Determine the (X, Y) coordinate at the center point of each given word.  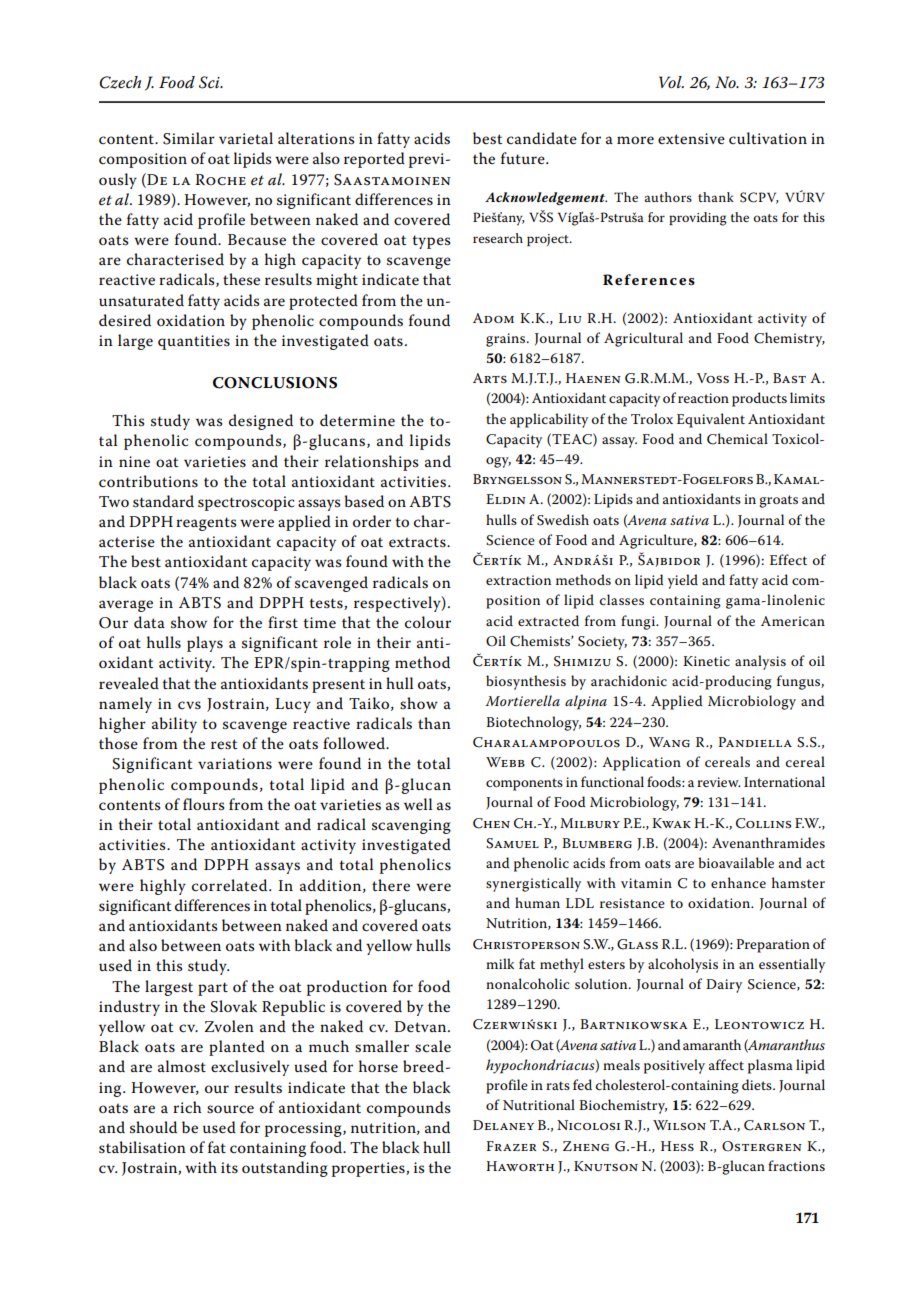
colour (428, 622)
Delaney (503, 1125)
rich (187, 1107)
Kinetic (706, 661)
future (524, 158)
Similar (189, 138)
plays (205, 644)
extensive (691, 139)
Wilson (679, 1125)
